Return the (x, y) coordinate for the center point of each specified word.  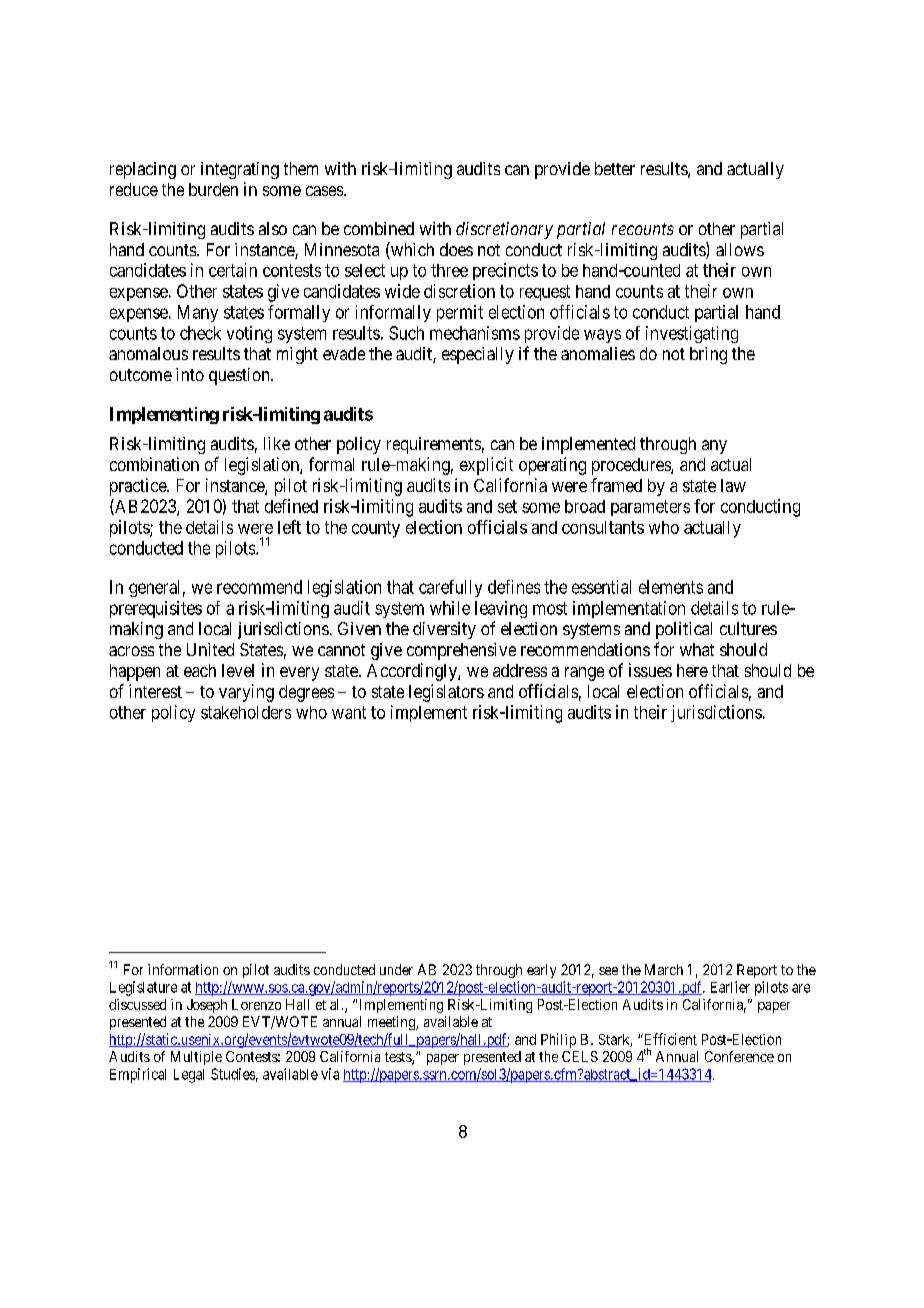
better (615, 168)
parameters (650, 508)
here (692, 670)
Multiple (196, 1058)
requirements (434, 445)
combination (154, 464)
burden (213, 189)
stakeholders (246, 712)
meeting (392, 1023)
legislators (446, 693)
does (456, 249)
